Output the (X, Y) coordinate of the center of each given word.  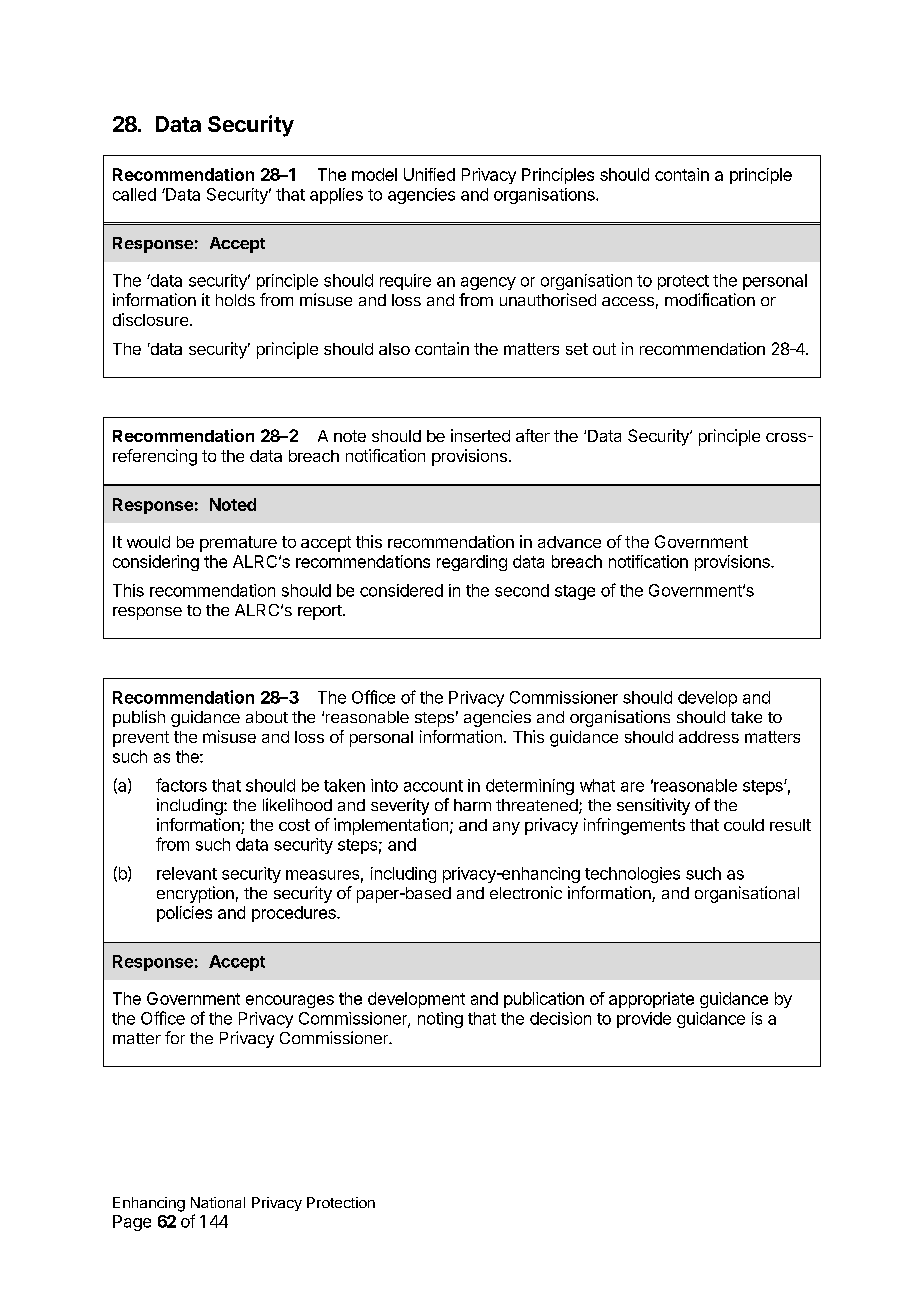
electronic (526, 892)
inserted (480, 435)
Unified (429, 174)
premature (238, 544)
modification (710, 299)
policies (184, 914)
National (218, 1202)
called (134, 194)
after (533, 435)
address (709, 737)
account (433, 786)
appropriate (651, 1000)
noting (440, 1020)
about (267, 717)
